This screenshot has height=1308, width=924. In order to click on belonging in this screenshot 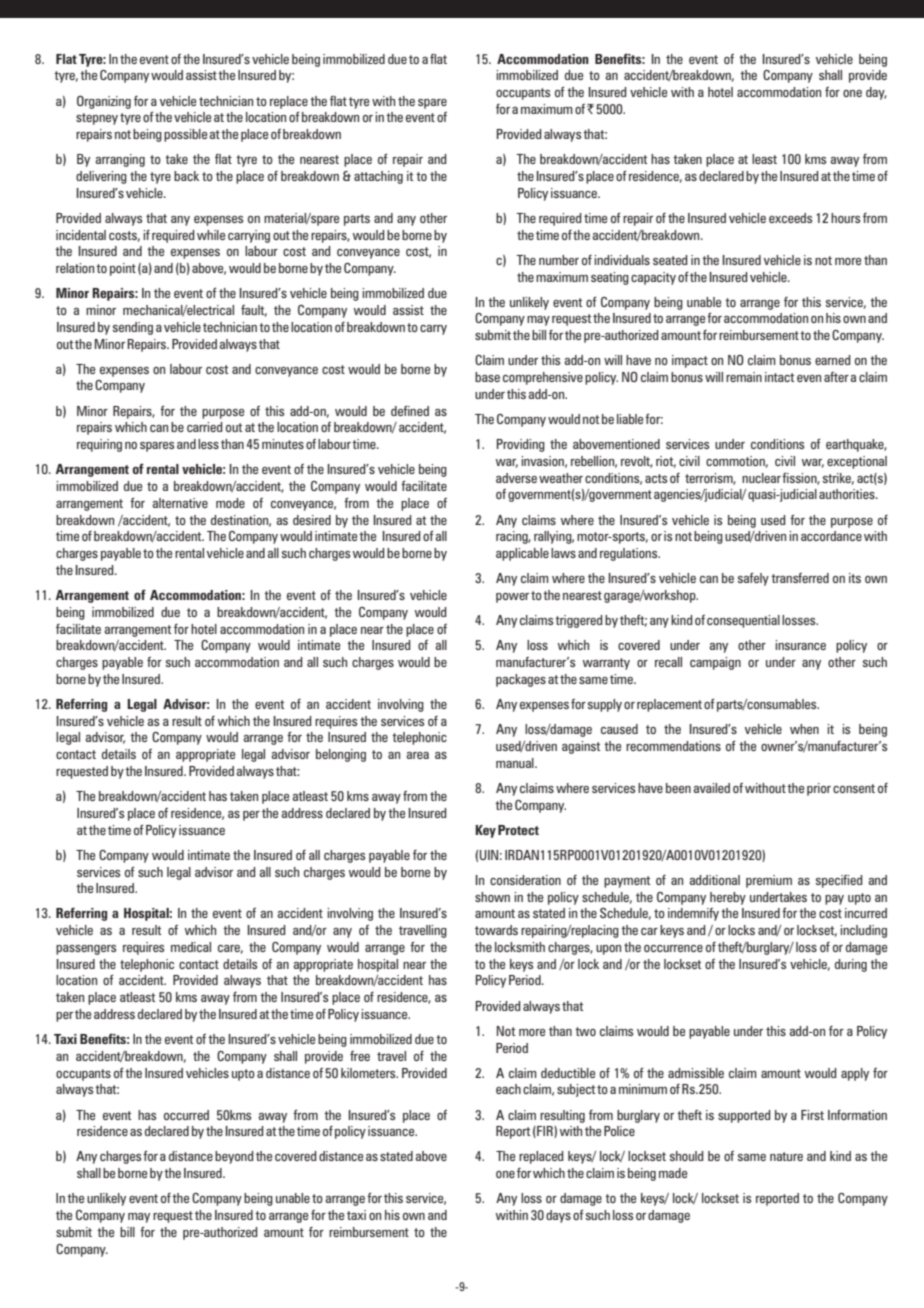, I will do `click(341, 755)`.
